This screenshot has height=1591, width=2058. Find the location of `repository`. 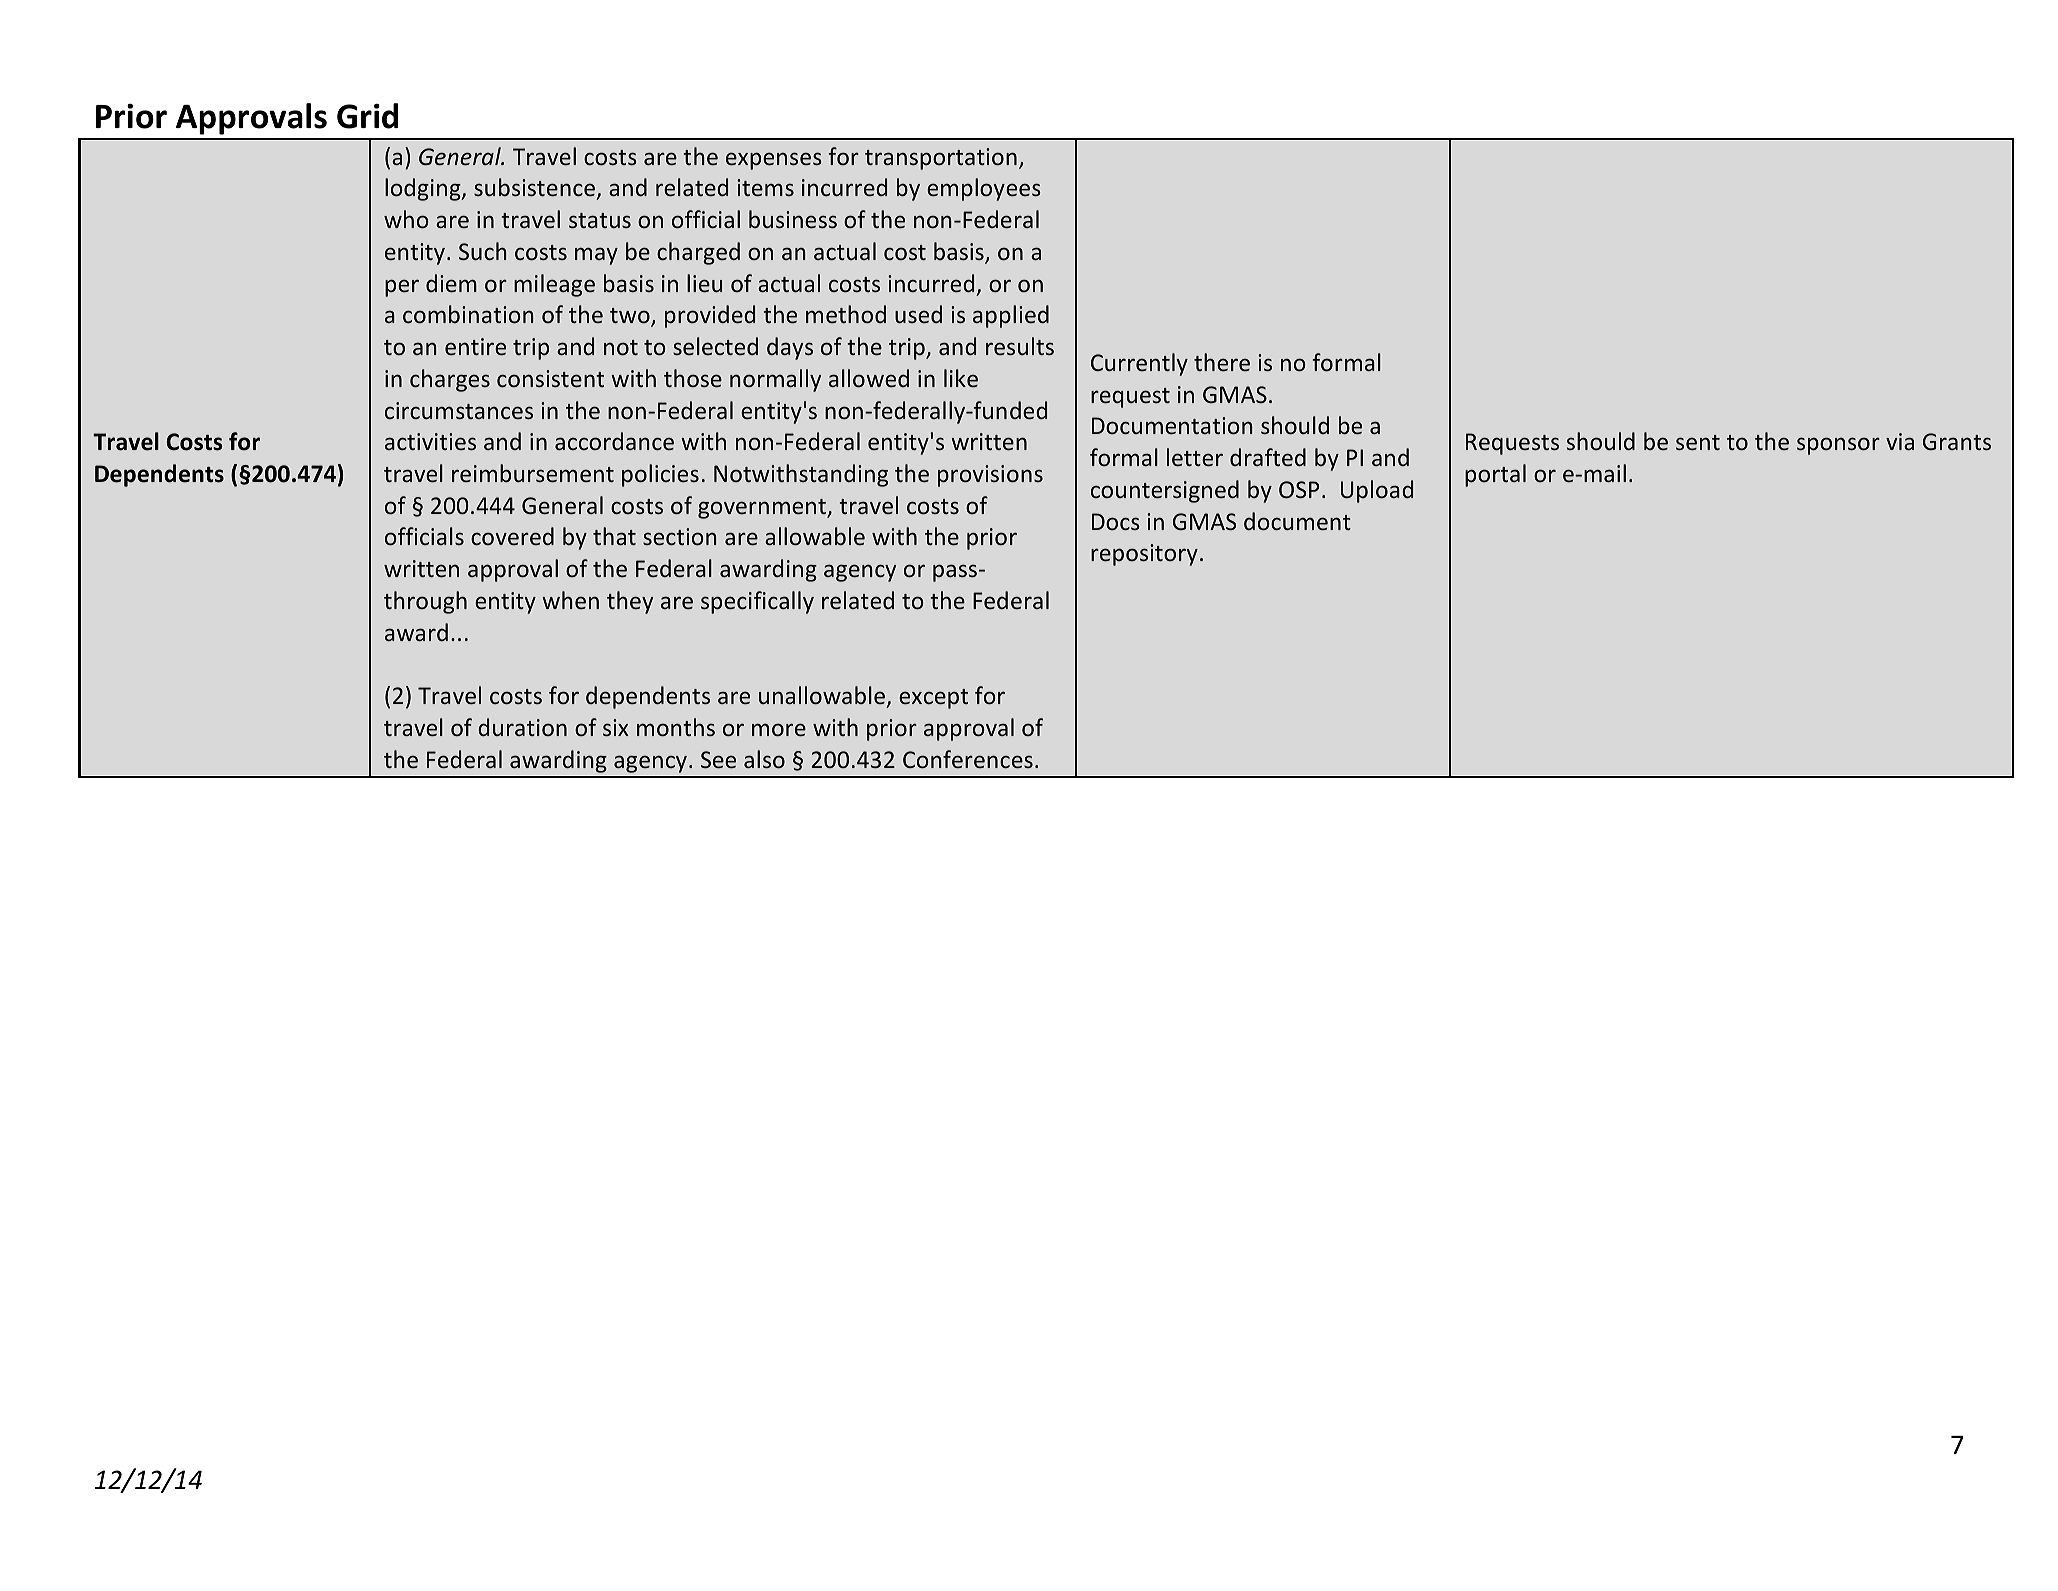

repository is located at coordinates (1144, 555).
